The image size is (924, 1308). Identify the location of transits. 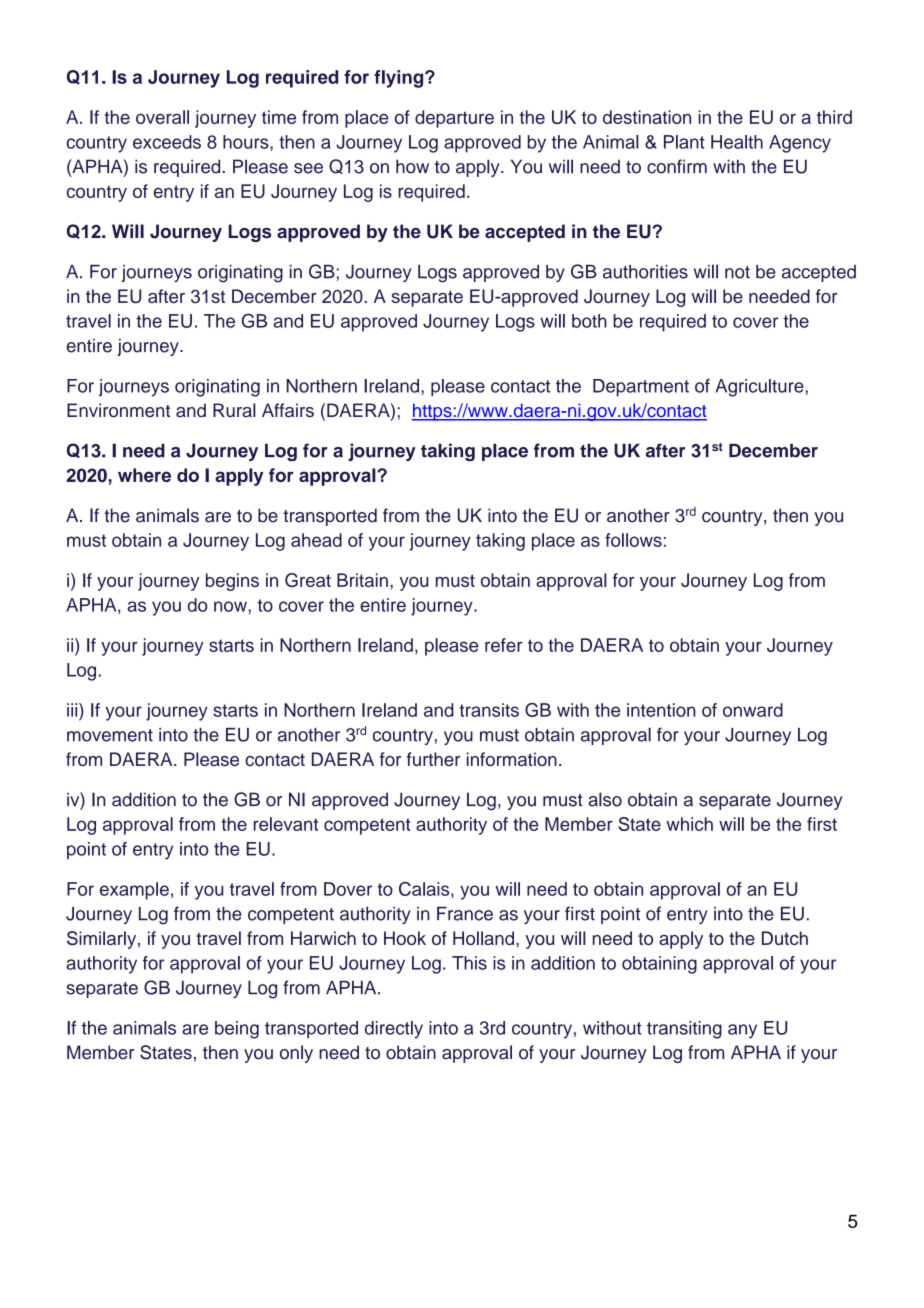
(489, 710).
